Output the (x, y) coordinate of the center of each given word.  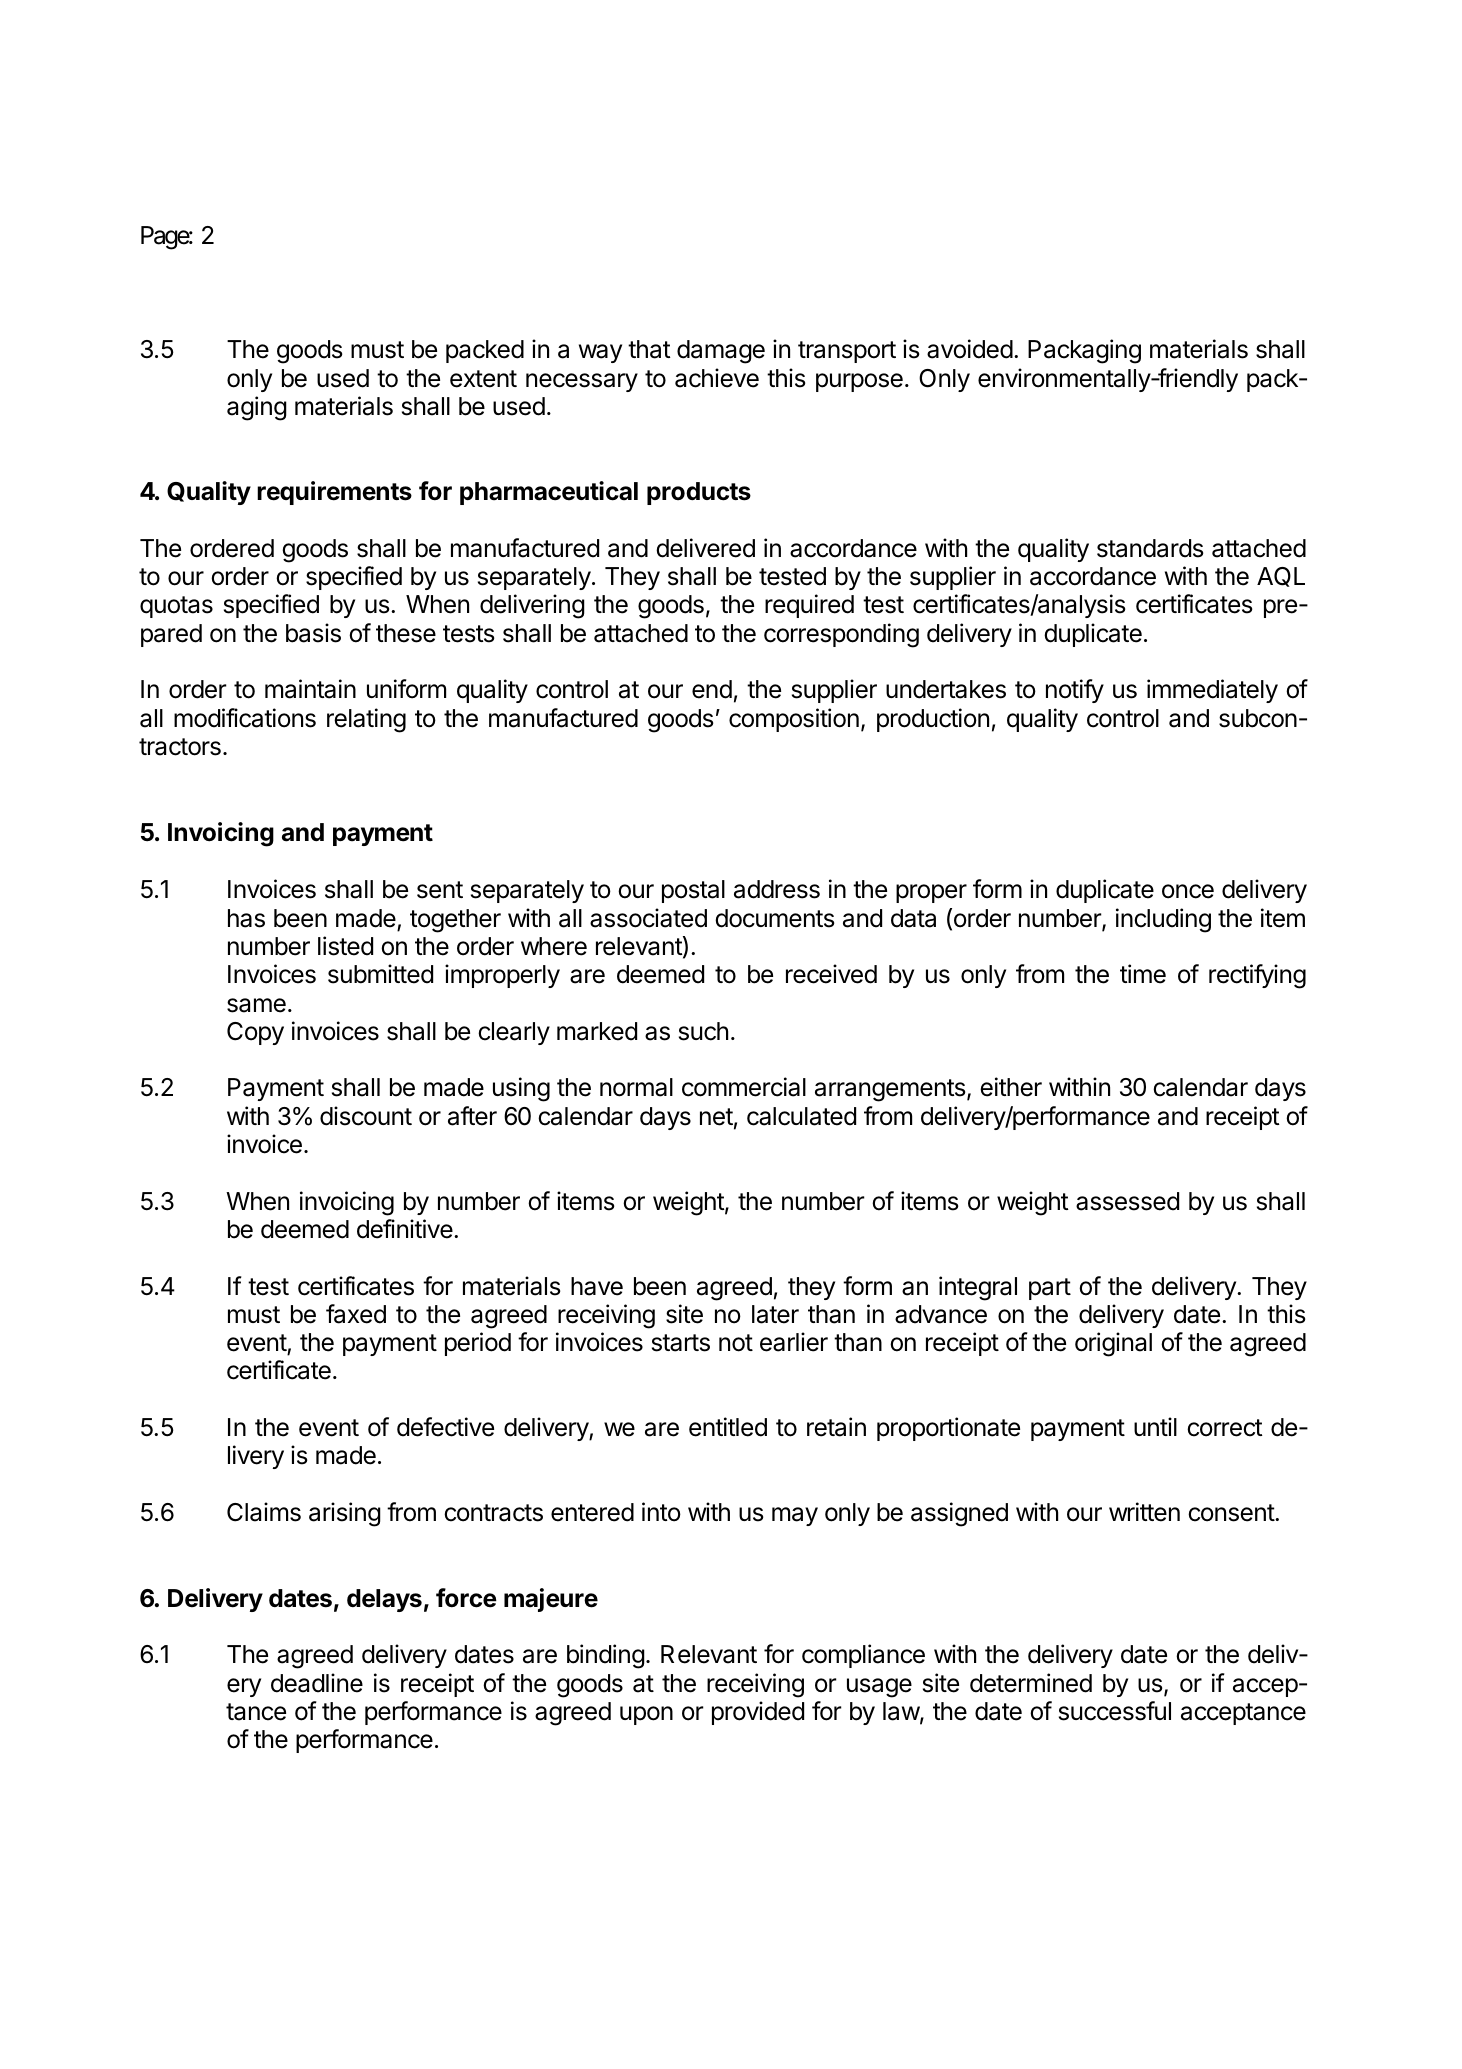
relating (366, 720)
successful (1115, 1711)
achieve (717, 378)
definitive (405, 1229)
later (775, 1314)
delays (384, 1600)
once (1188, 891)
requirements (334, 493)
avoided (970, 349)
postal (693, 891)
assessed (1127, 1201)
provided (758, 1713)
